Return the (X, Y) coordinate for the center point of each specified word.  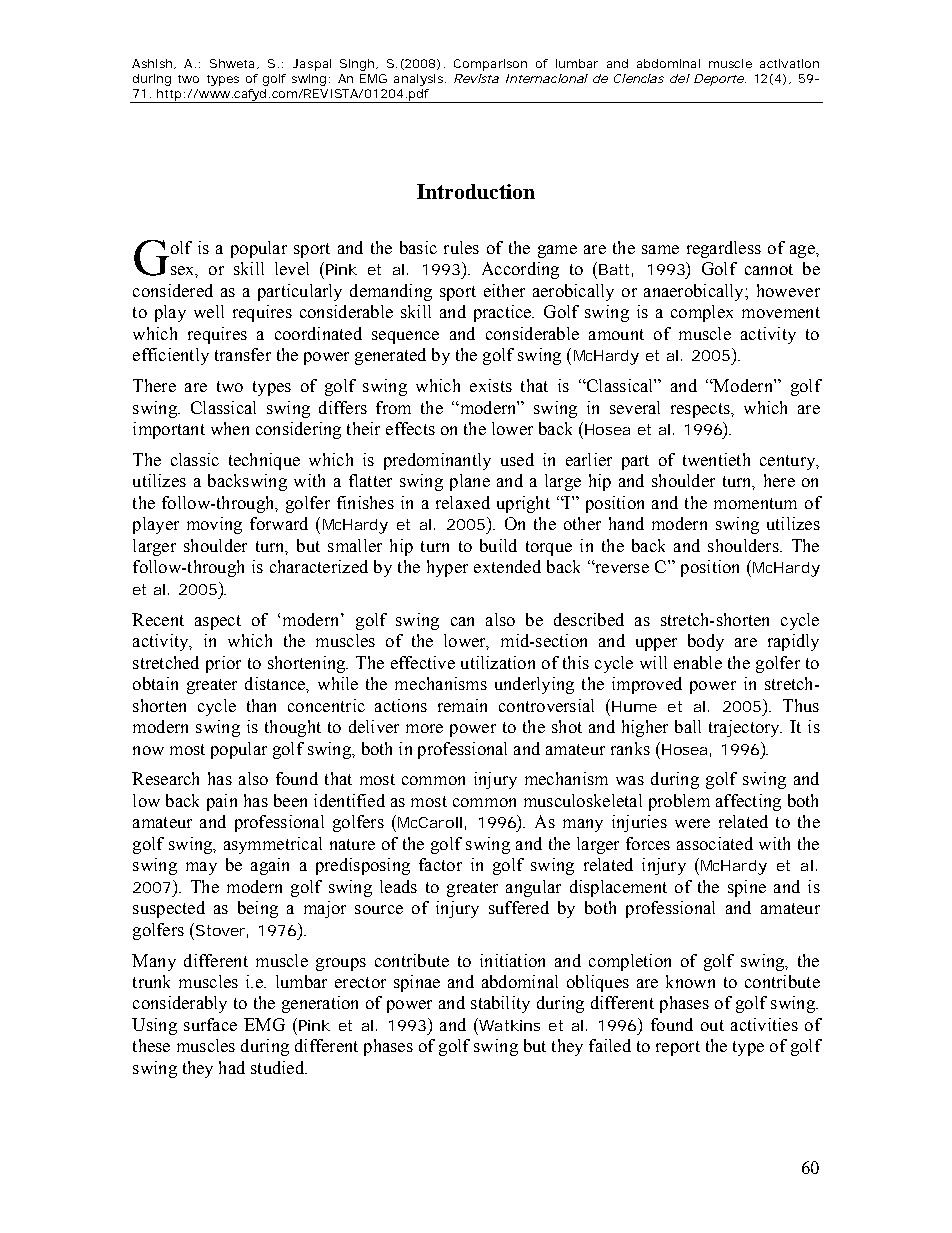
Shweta (232, 63)
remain (462, 705)
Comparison (490, 65)
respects (701, 410)
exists (491, 385)
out (712, 1025)
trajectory (745, 728)
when (230, 428)
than (261, 705)
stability (500, 1004)
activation (789, 63)
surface (210, 1024)
